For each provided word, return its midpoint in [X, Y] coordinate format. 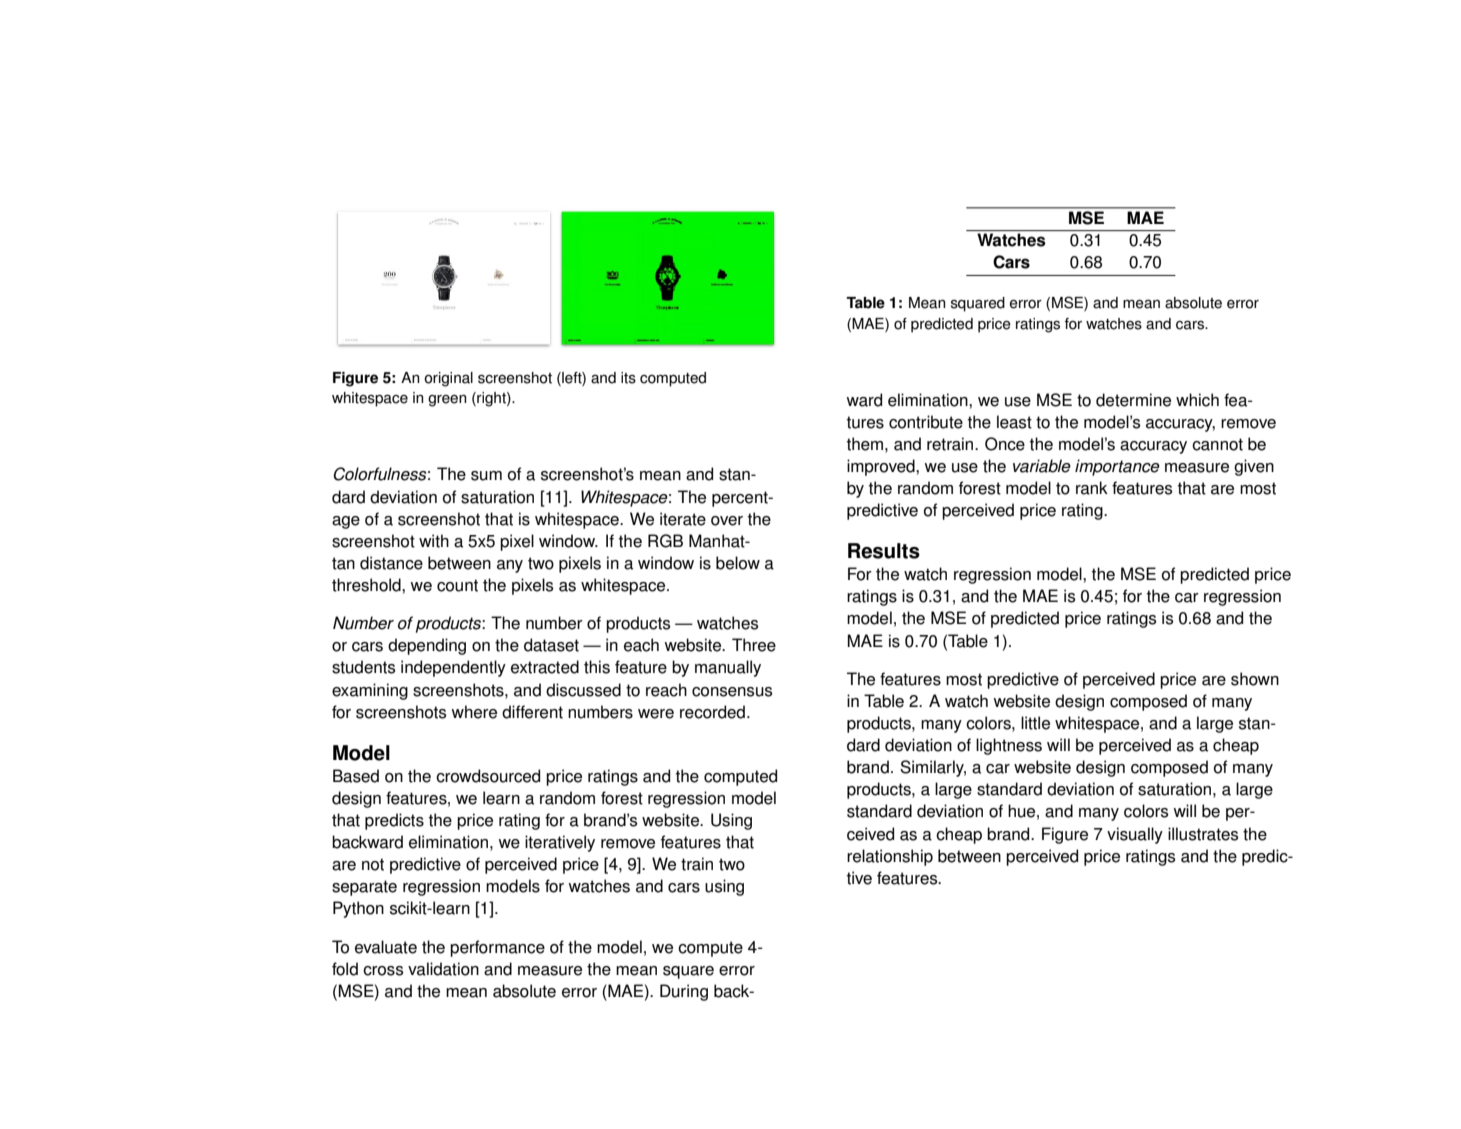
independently [453, 668]
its [628, 378]
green [447, 401]
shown [1255, 679]
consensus [732, 692]
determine [1133, 400]
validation [443, 969]
